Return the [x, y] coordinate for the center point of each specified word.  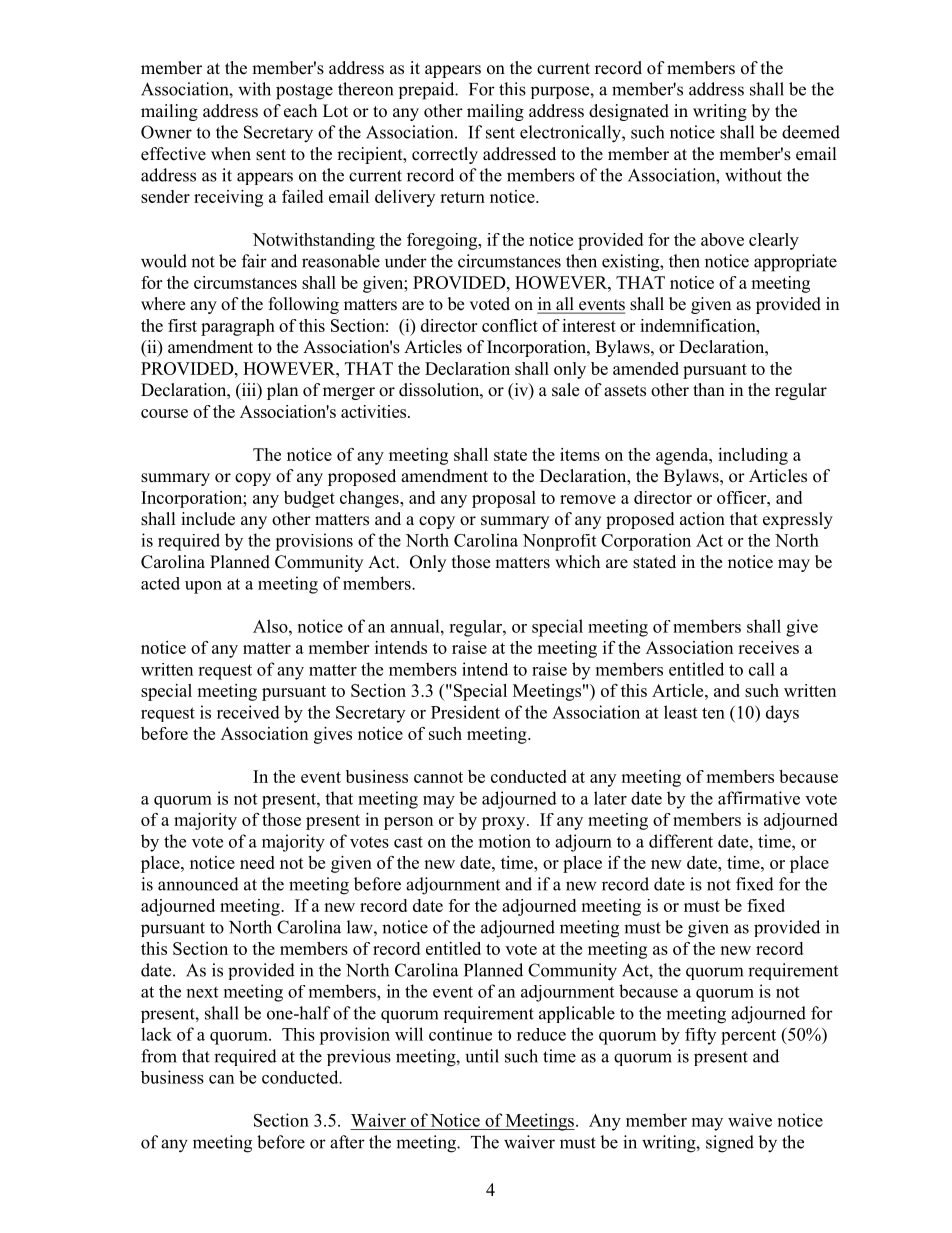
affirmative [759, 798]
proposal [504, 499]
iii [248, 391]
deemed [811, 132]
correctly [445, 155]
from [159, 1056]
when [231, 154]
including [753, 456]
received [248, 712]
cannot [438, 777]
